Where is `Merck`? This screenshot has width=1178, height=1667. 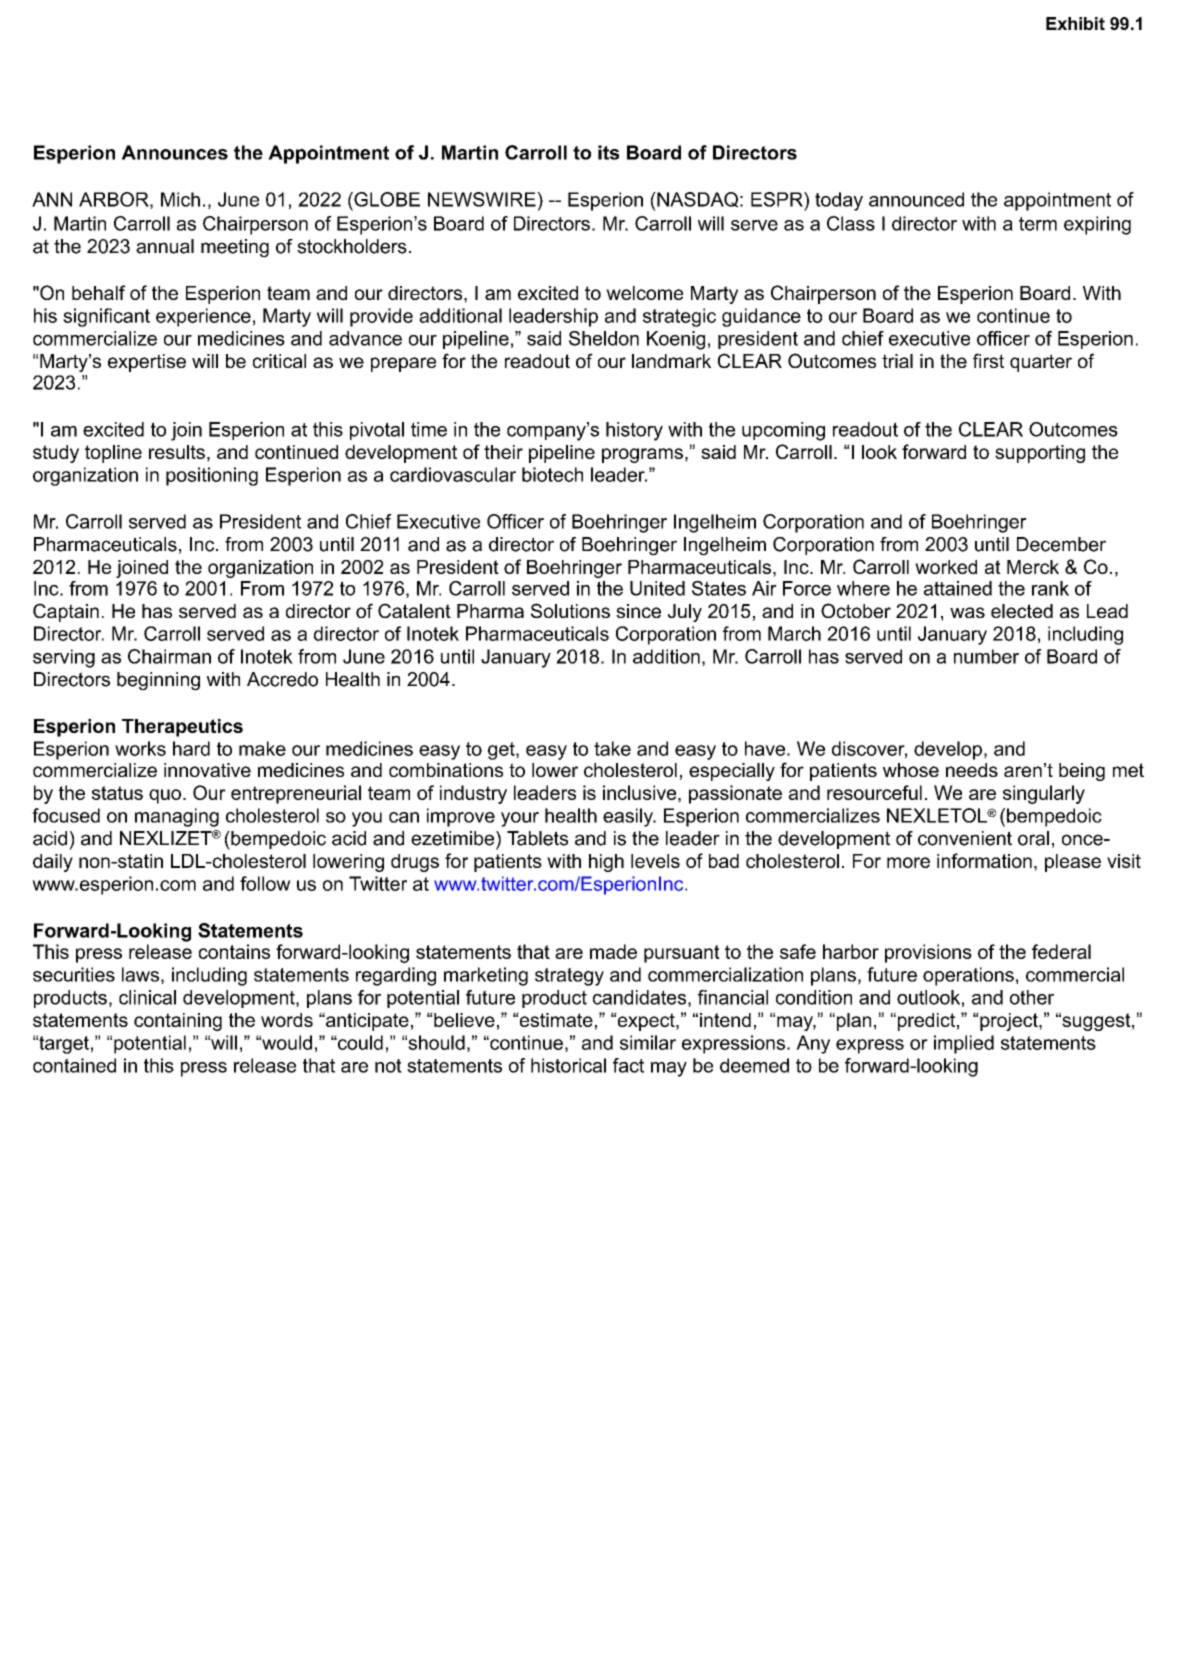
Merck is located at coordinates (1033, 567).
